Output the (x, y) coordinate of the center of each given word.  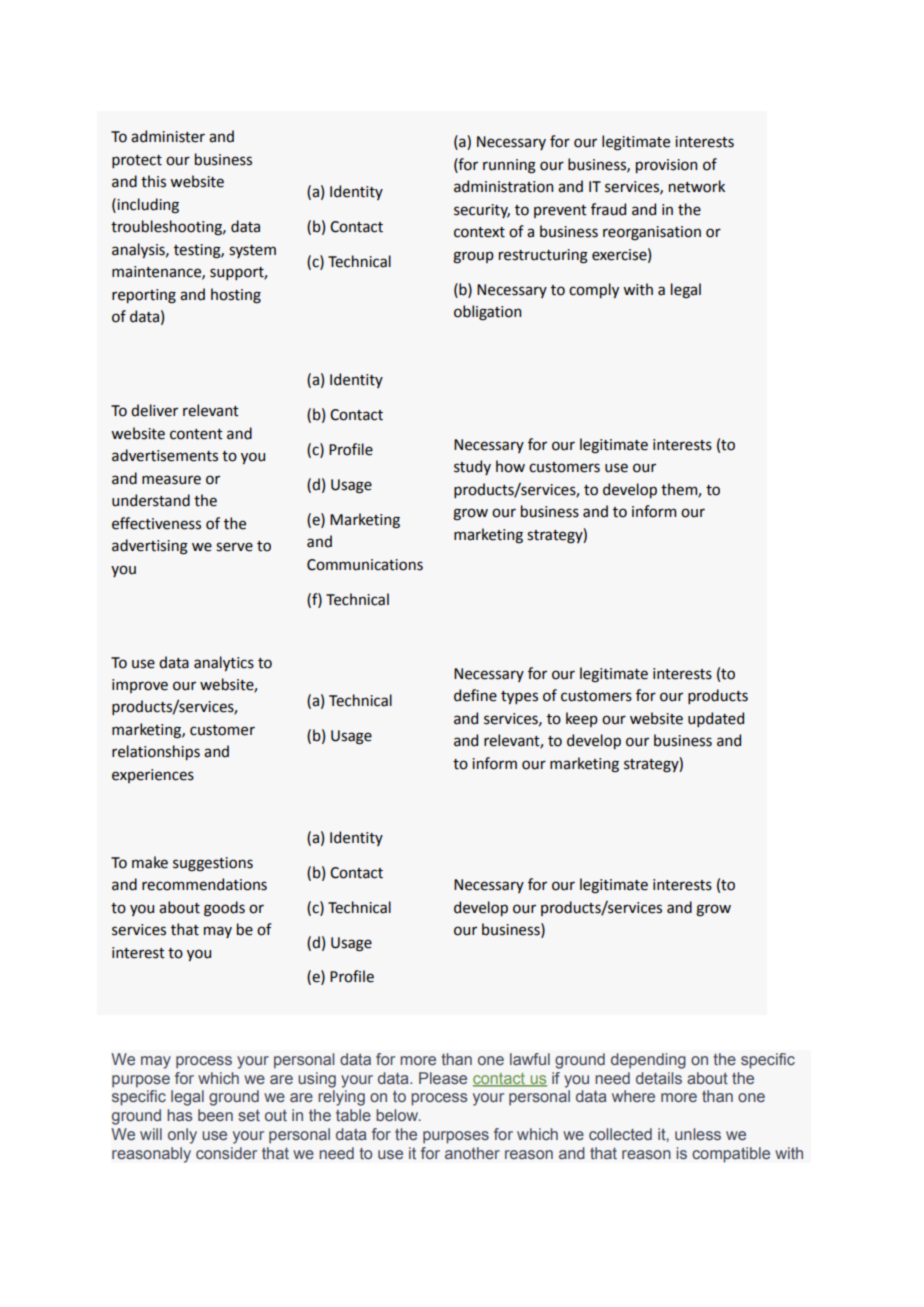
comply (594, 290)
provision (666, 166)
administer (168, 136)
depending (648, 1061)
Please (443, 1078)
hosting (236, 296)
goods (224, 909)
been (215, 1115)
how (510, 466)
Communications (365, 565)
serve (234, 547)
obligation (487, 313)
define (475, 695)
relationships (156, 752)
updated (716, 719)
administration (503, 186)
